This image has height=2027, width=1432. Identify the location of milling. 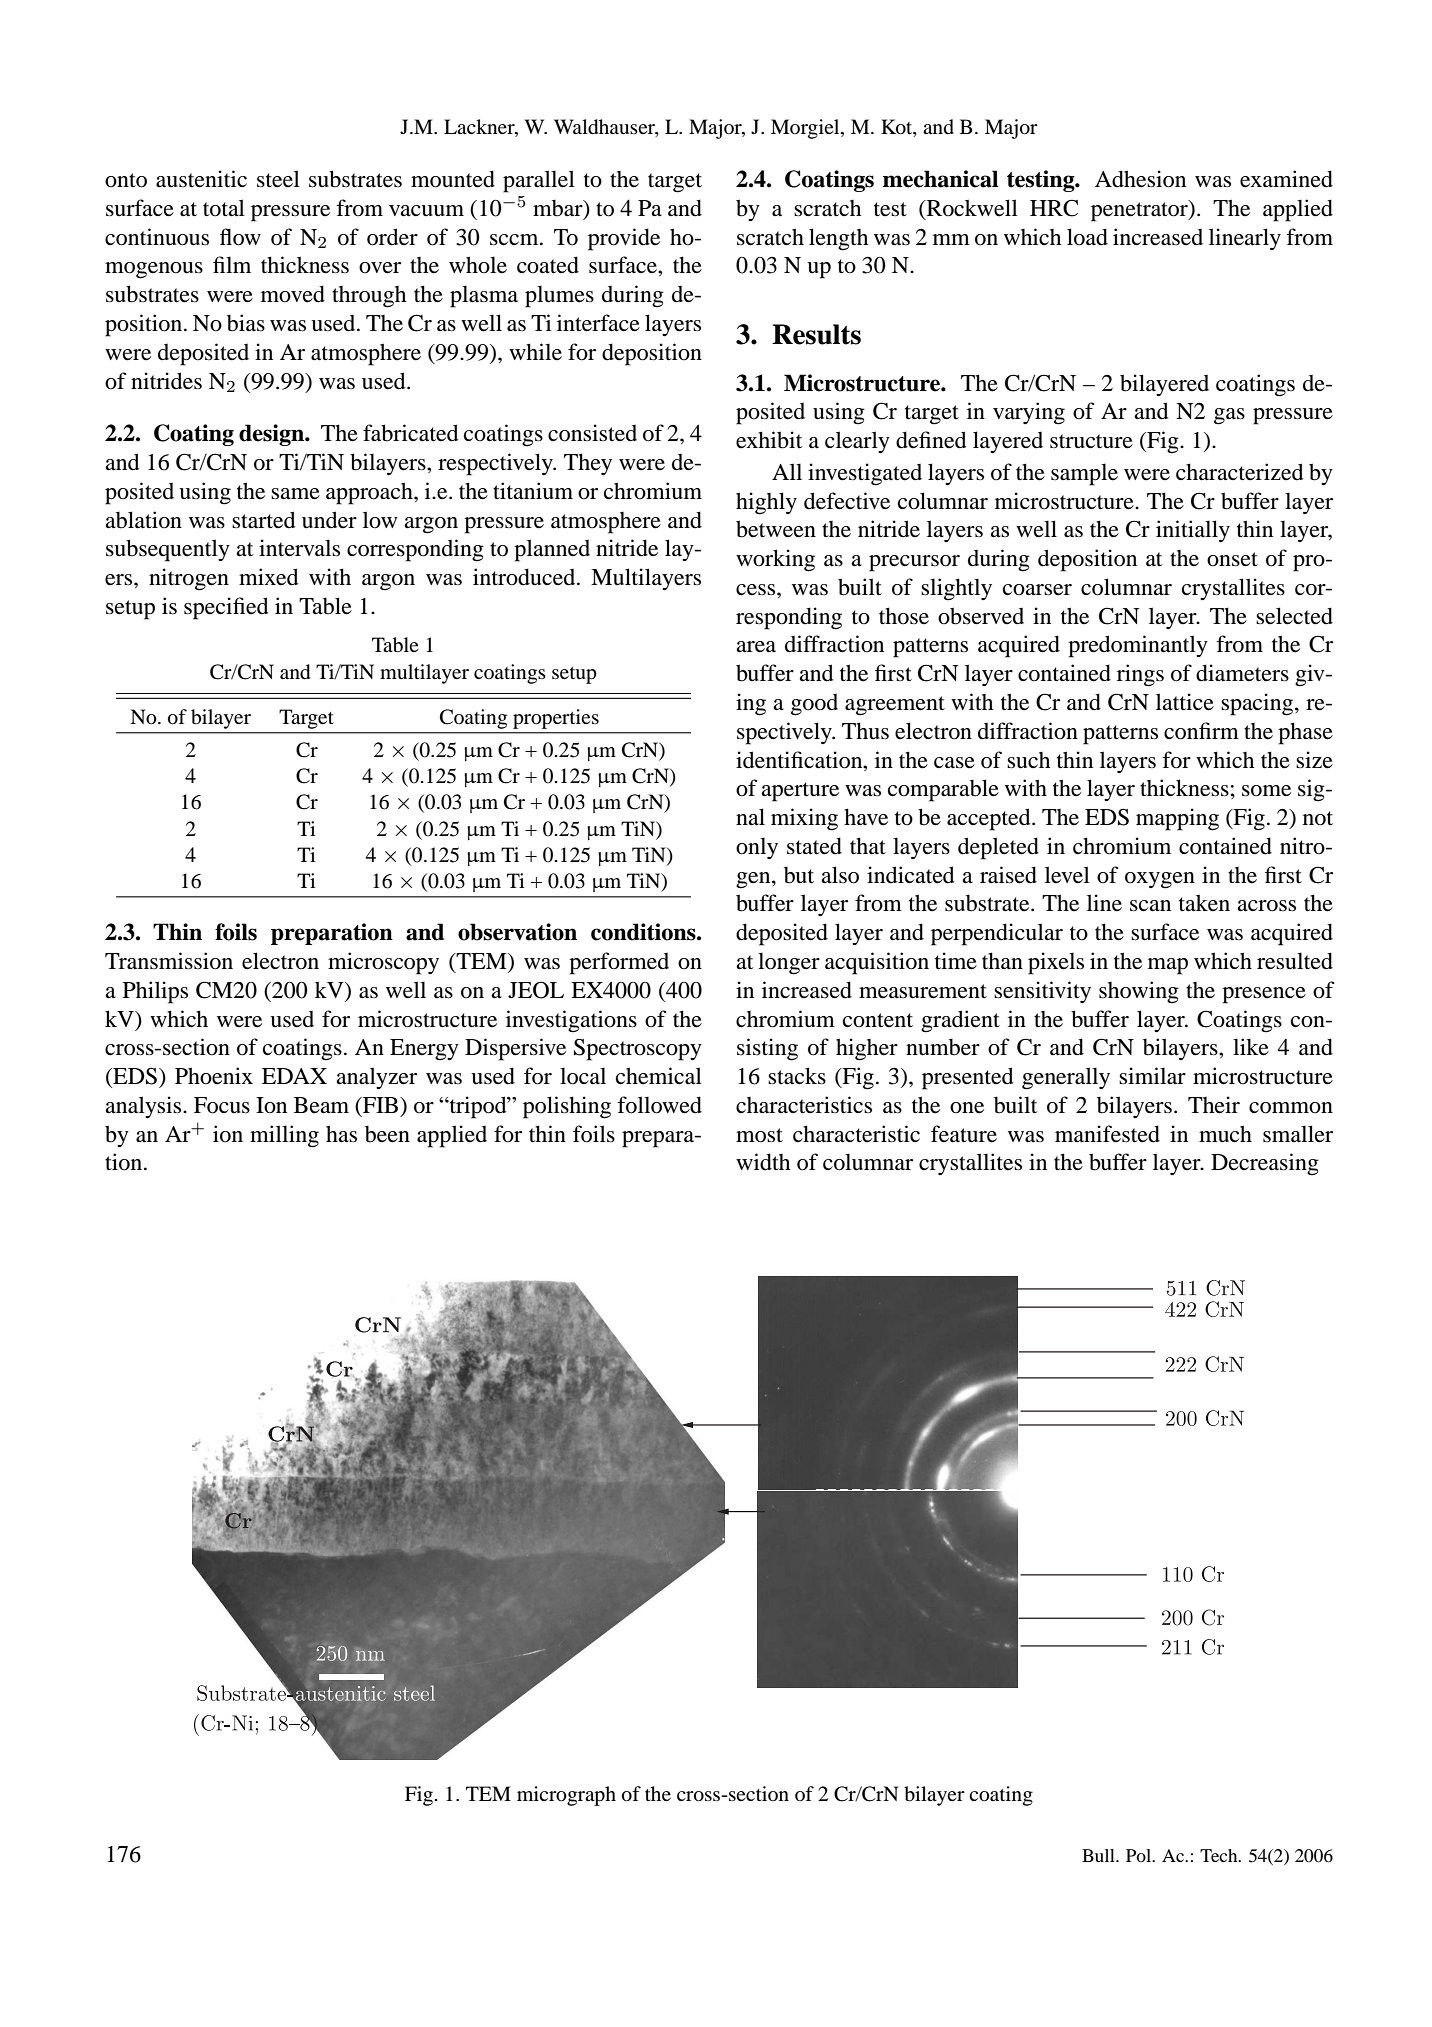
(284, 1136).
